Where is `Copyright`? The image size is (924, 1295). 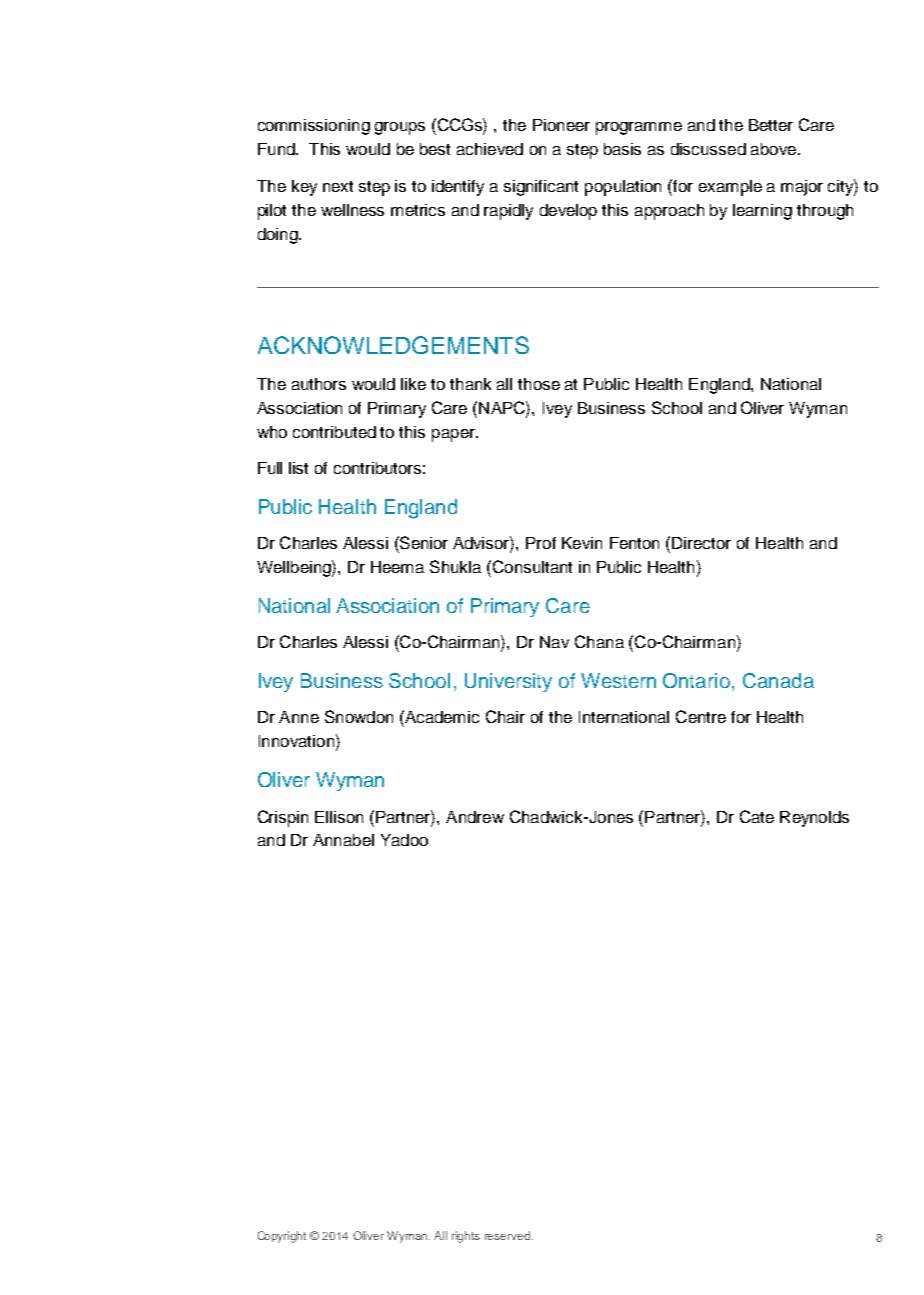
Copyright is located at coordinates (282, 1237).
